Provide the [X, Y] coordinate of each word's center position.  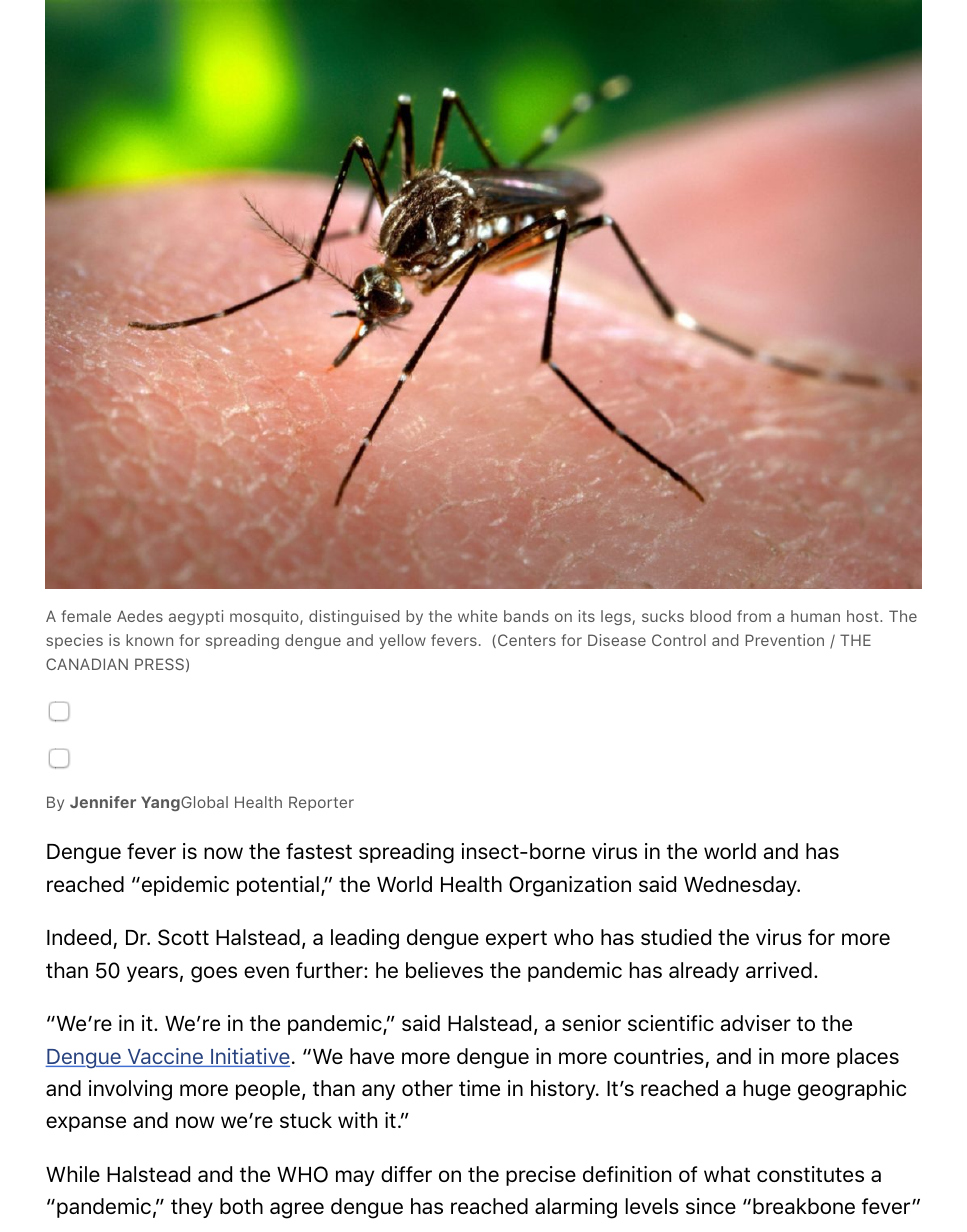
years [152, 974]
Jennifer [103, 802]
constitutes [810, 1174]
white [478, 616]
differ [406, 1174]
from [754, 616]
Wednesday [741, 886]
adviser [756, 1023]
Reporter [321, 803]
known [149, 640]
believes [444, 970]
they [192, 1208]
